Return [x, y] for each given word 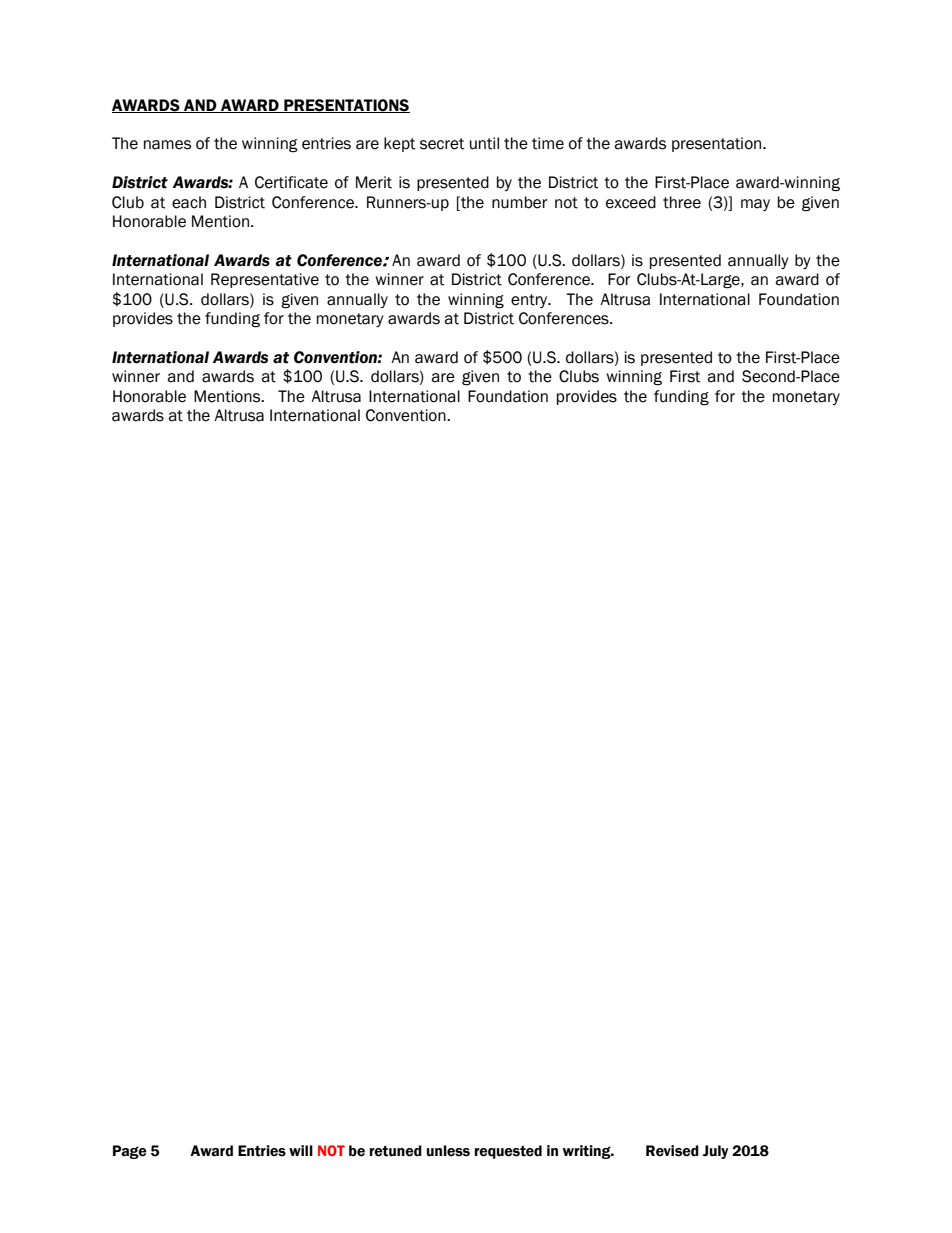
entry [530, 301]
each [189, 202]
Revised [672, 1151]
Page [130, 1152]
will [301, 1150]
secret [442, 144]
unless [448, 1151]
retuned [396, 1151]
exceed [631, 202]
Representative [265, 280]
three [682, 202]
